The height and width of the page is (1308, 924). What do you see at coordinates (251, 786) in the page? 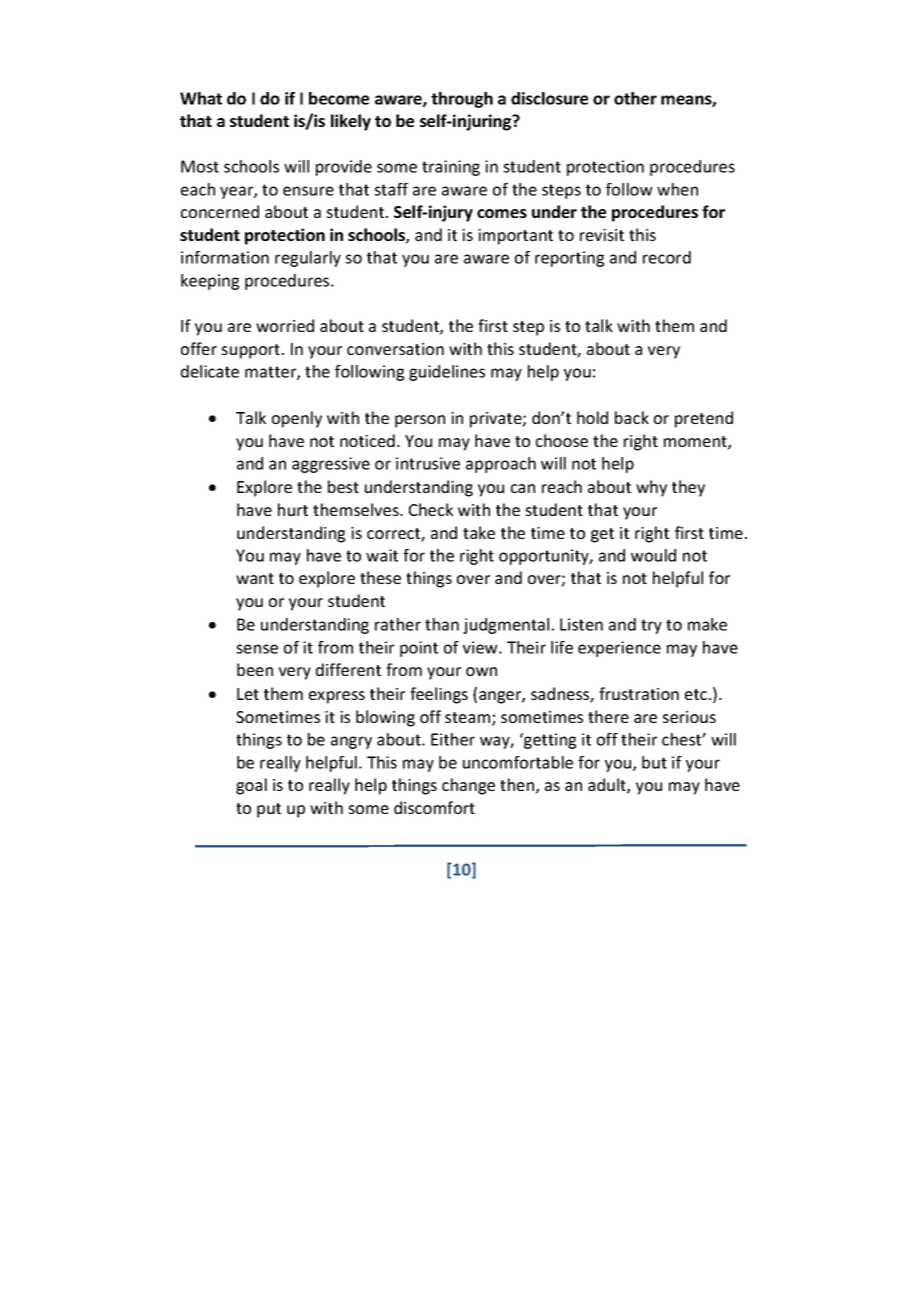
I see `goal` at bounding box center [251, 786].
